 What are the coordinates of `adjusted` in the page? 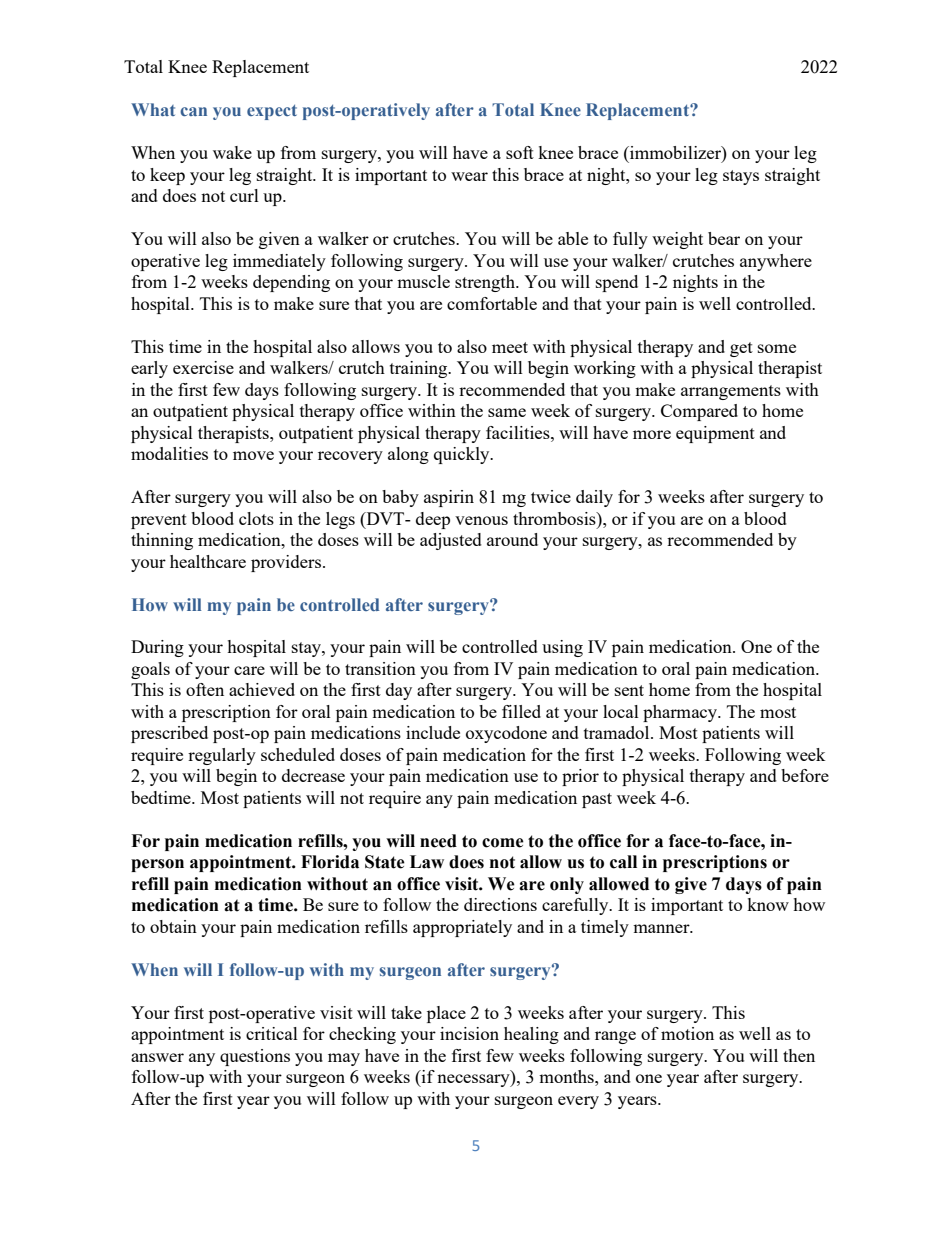 It's located at (451, 541).
